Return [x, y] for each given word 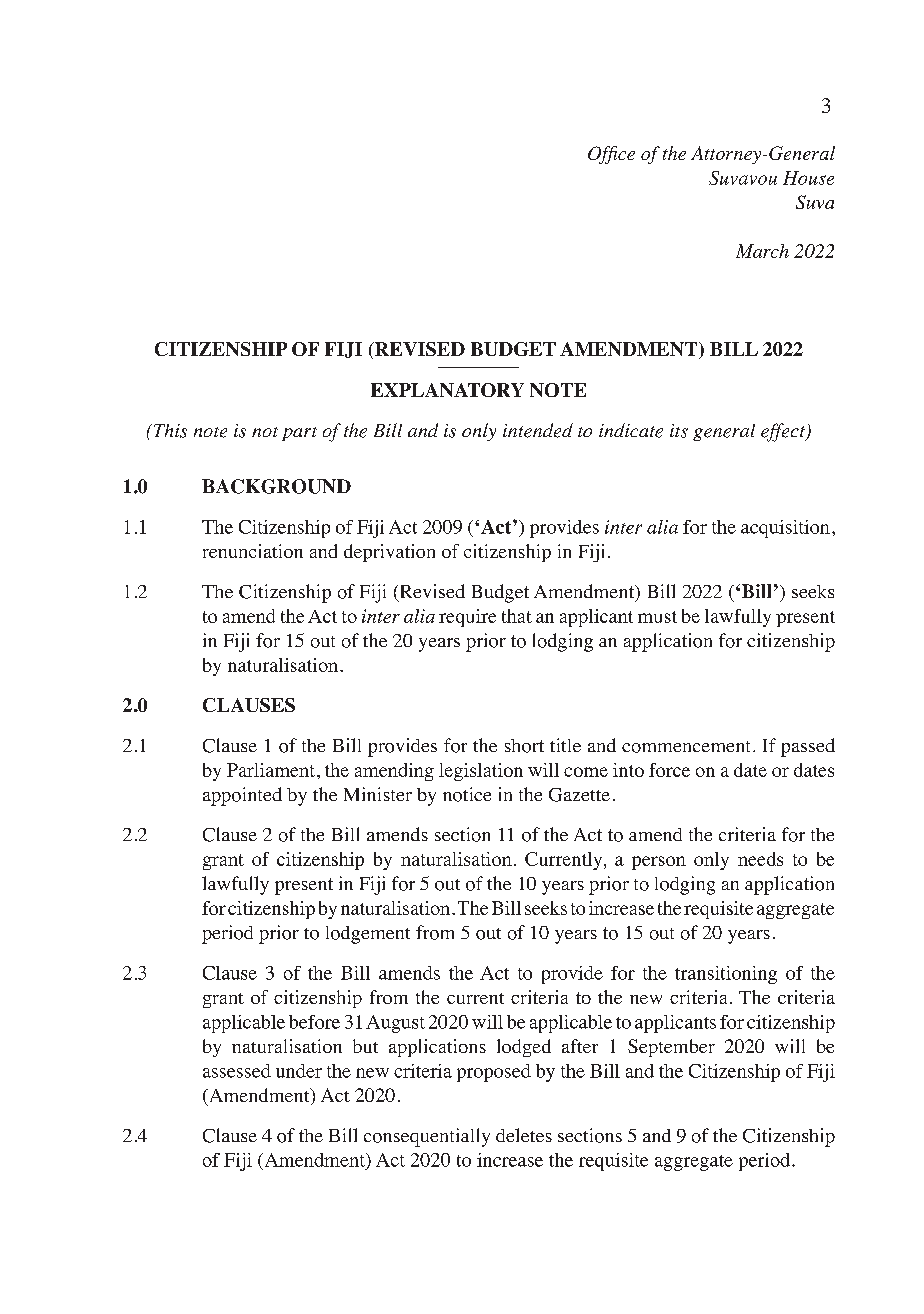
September [671, 1048]
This [169, 431]
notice [467, 794]
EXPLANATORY [447, 390]
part [299, 434]
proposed [494, 1073]
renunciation [253, 551]
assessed [237, 1071]
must [657, 617]
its [679, 431]
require [467, 618]
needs [760, 859]
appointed [242, 796]
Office [611, 155]
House [808, 178]
